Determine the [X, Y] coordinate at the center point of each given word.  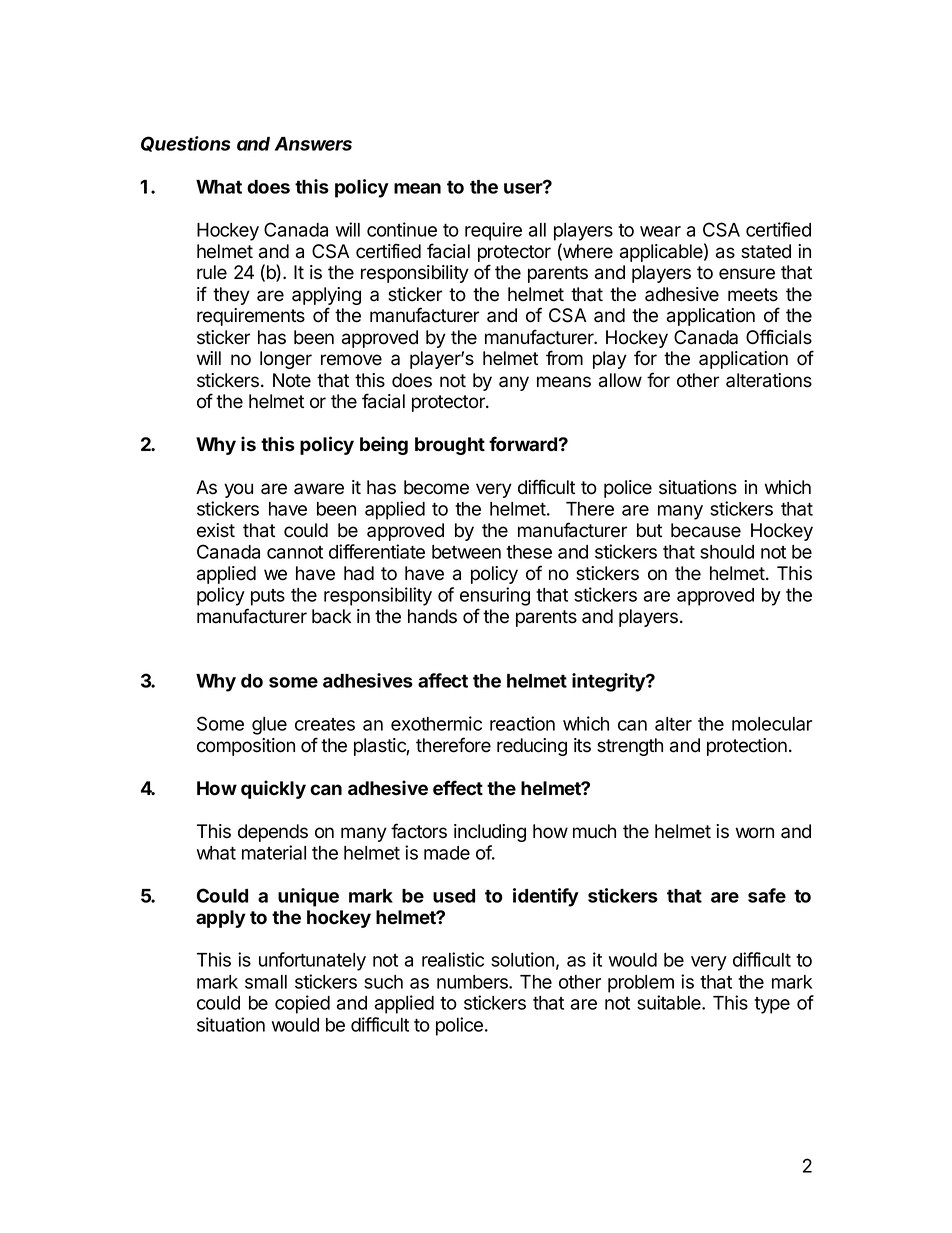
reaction [522, 723]
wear [660, 231]
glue [269, 726]
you [238, 490]
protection [747, 747]
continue [402, 229]
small [266, 982]
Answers [313, 144]
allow [620, 380]
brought [450, 446]
